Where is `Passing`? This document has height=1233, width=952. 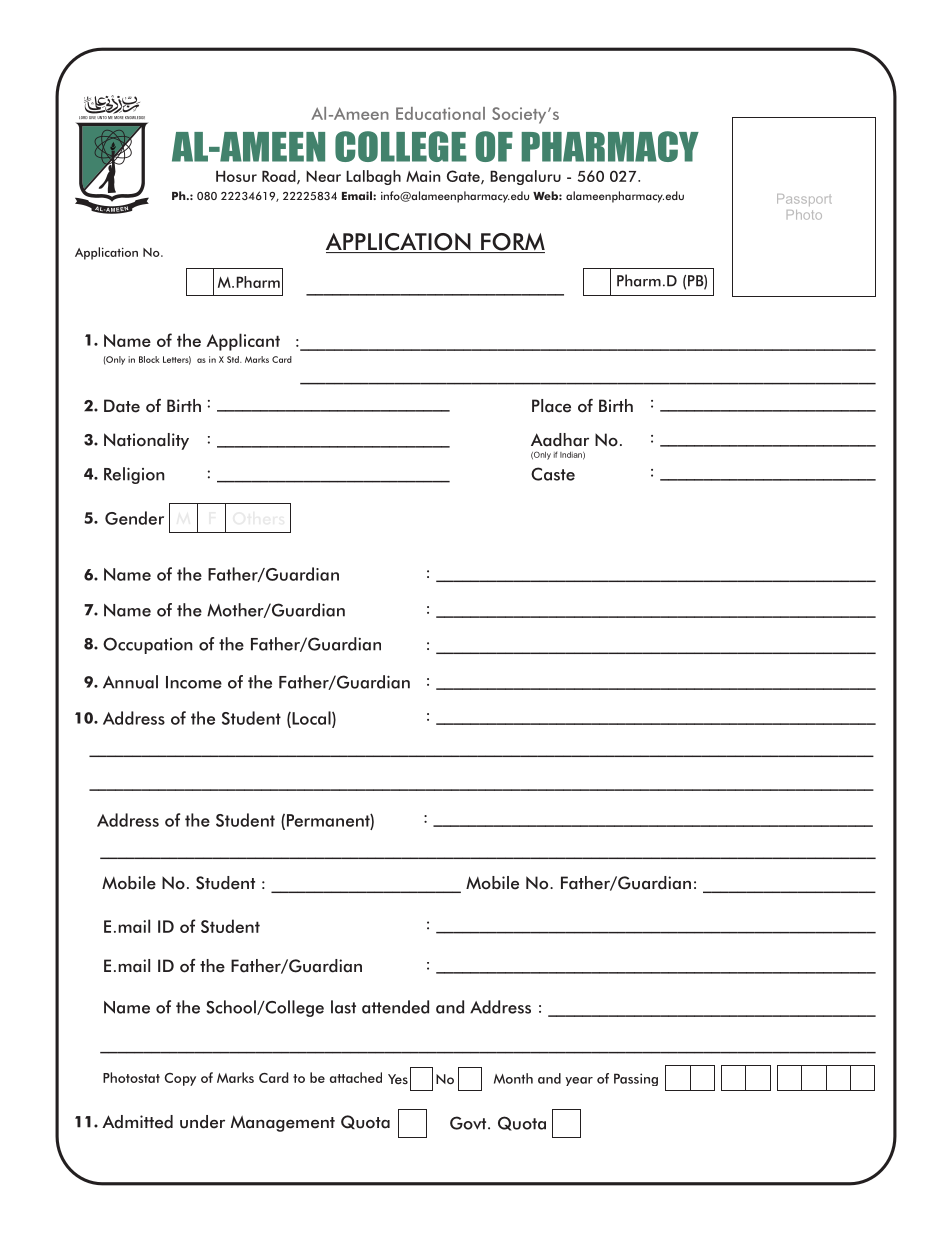
Passing is located at coordinates (636, 1079).
